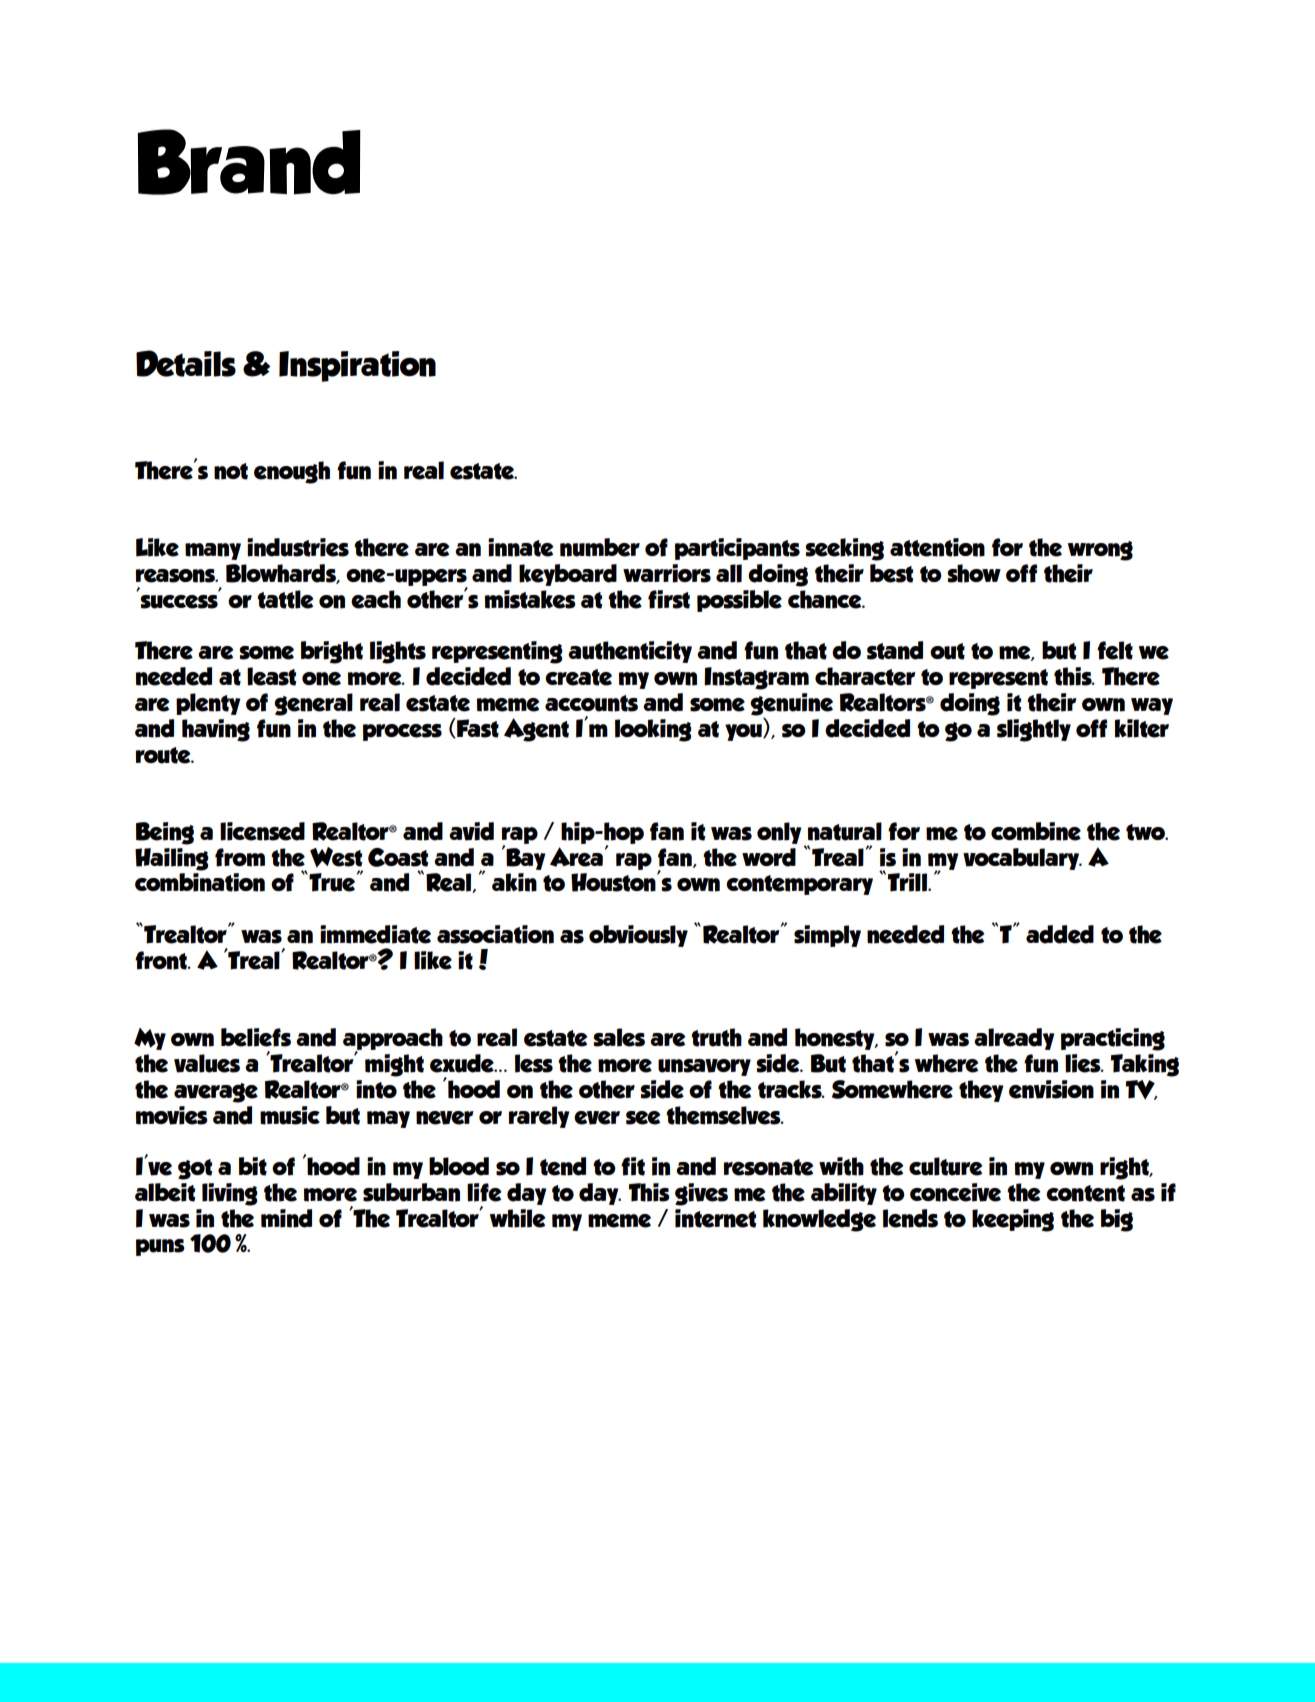 This screenshot has width=1315, height=1702. What do you see at coordinates (249, 162) in the screenshot?
I see `Brand` at bounding box center [249, 162].
